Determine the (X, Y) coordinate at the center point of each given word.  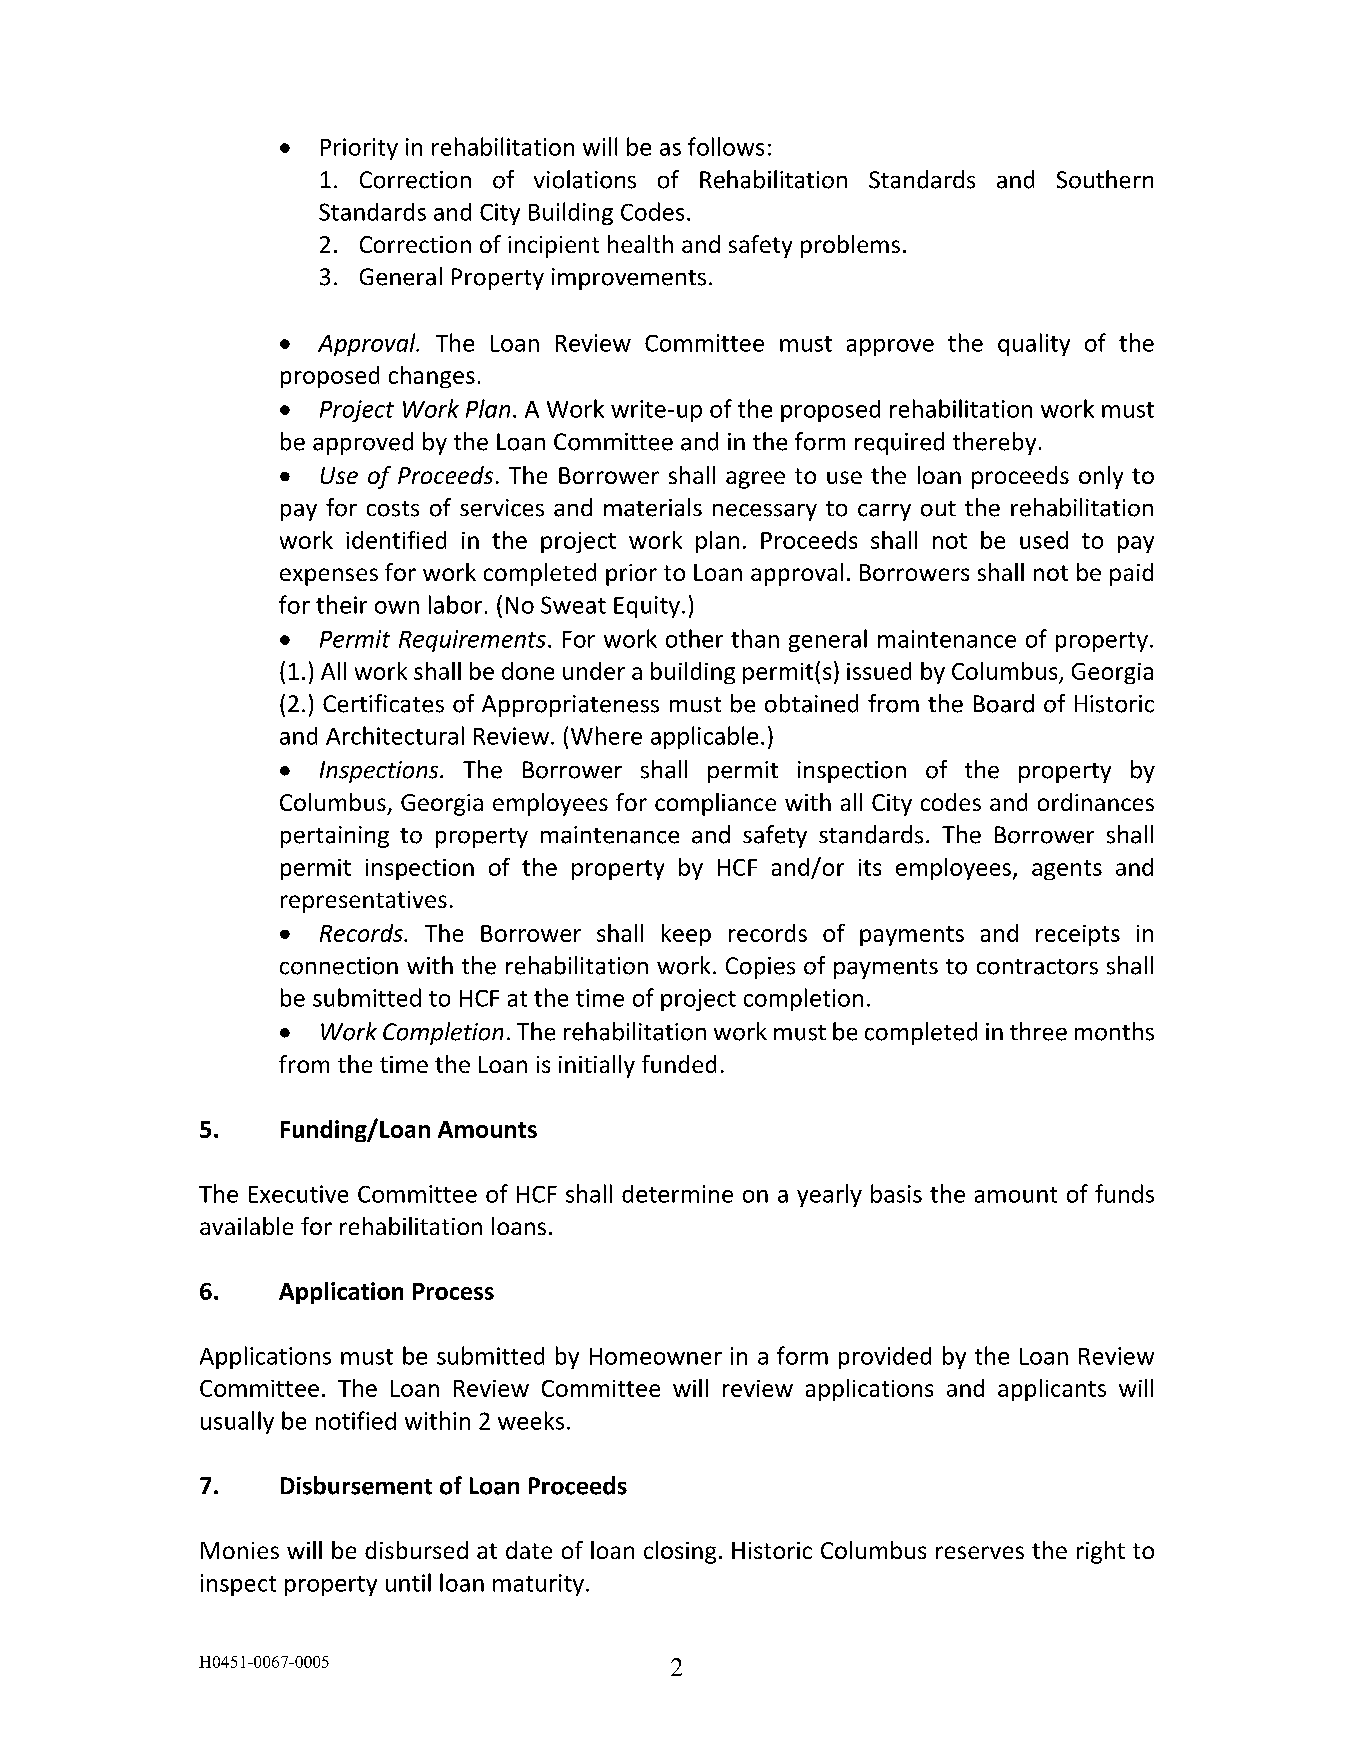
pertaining (335, 837)
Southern (1105, 179)
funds (1124, 1193)
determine (677, 1194)
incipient (553, 247)
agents (1067, 870)
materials (653, 507)
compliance (715, 804)
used (1044, 540)
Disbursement (356, 1485)
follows (726, 146)
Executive (298, 1194)
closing (680, 1552)
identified (396, 540)
